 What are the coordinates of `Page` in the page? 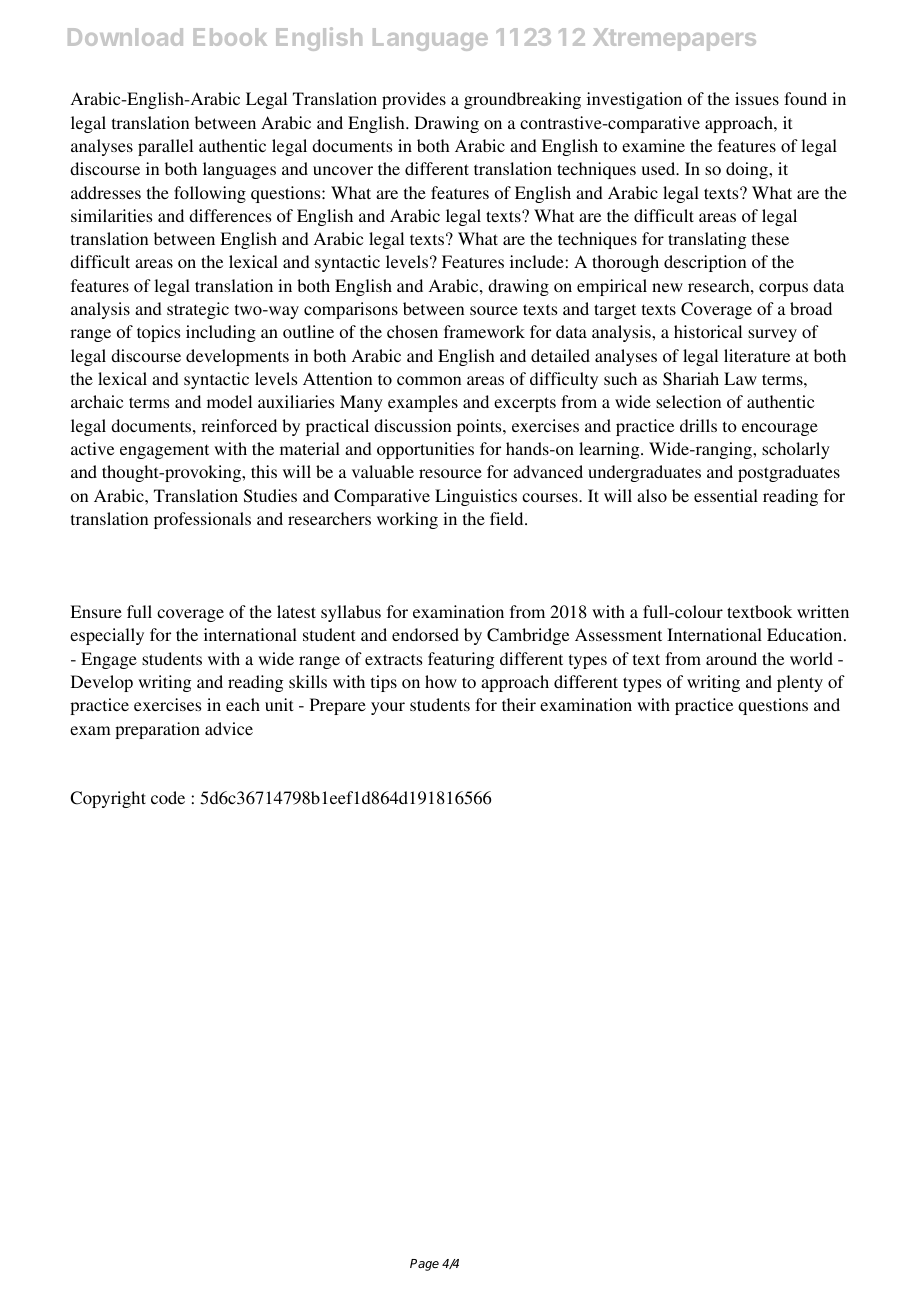 It's located at (424, 1265).
